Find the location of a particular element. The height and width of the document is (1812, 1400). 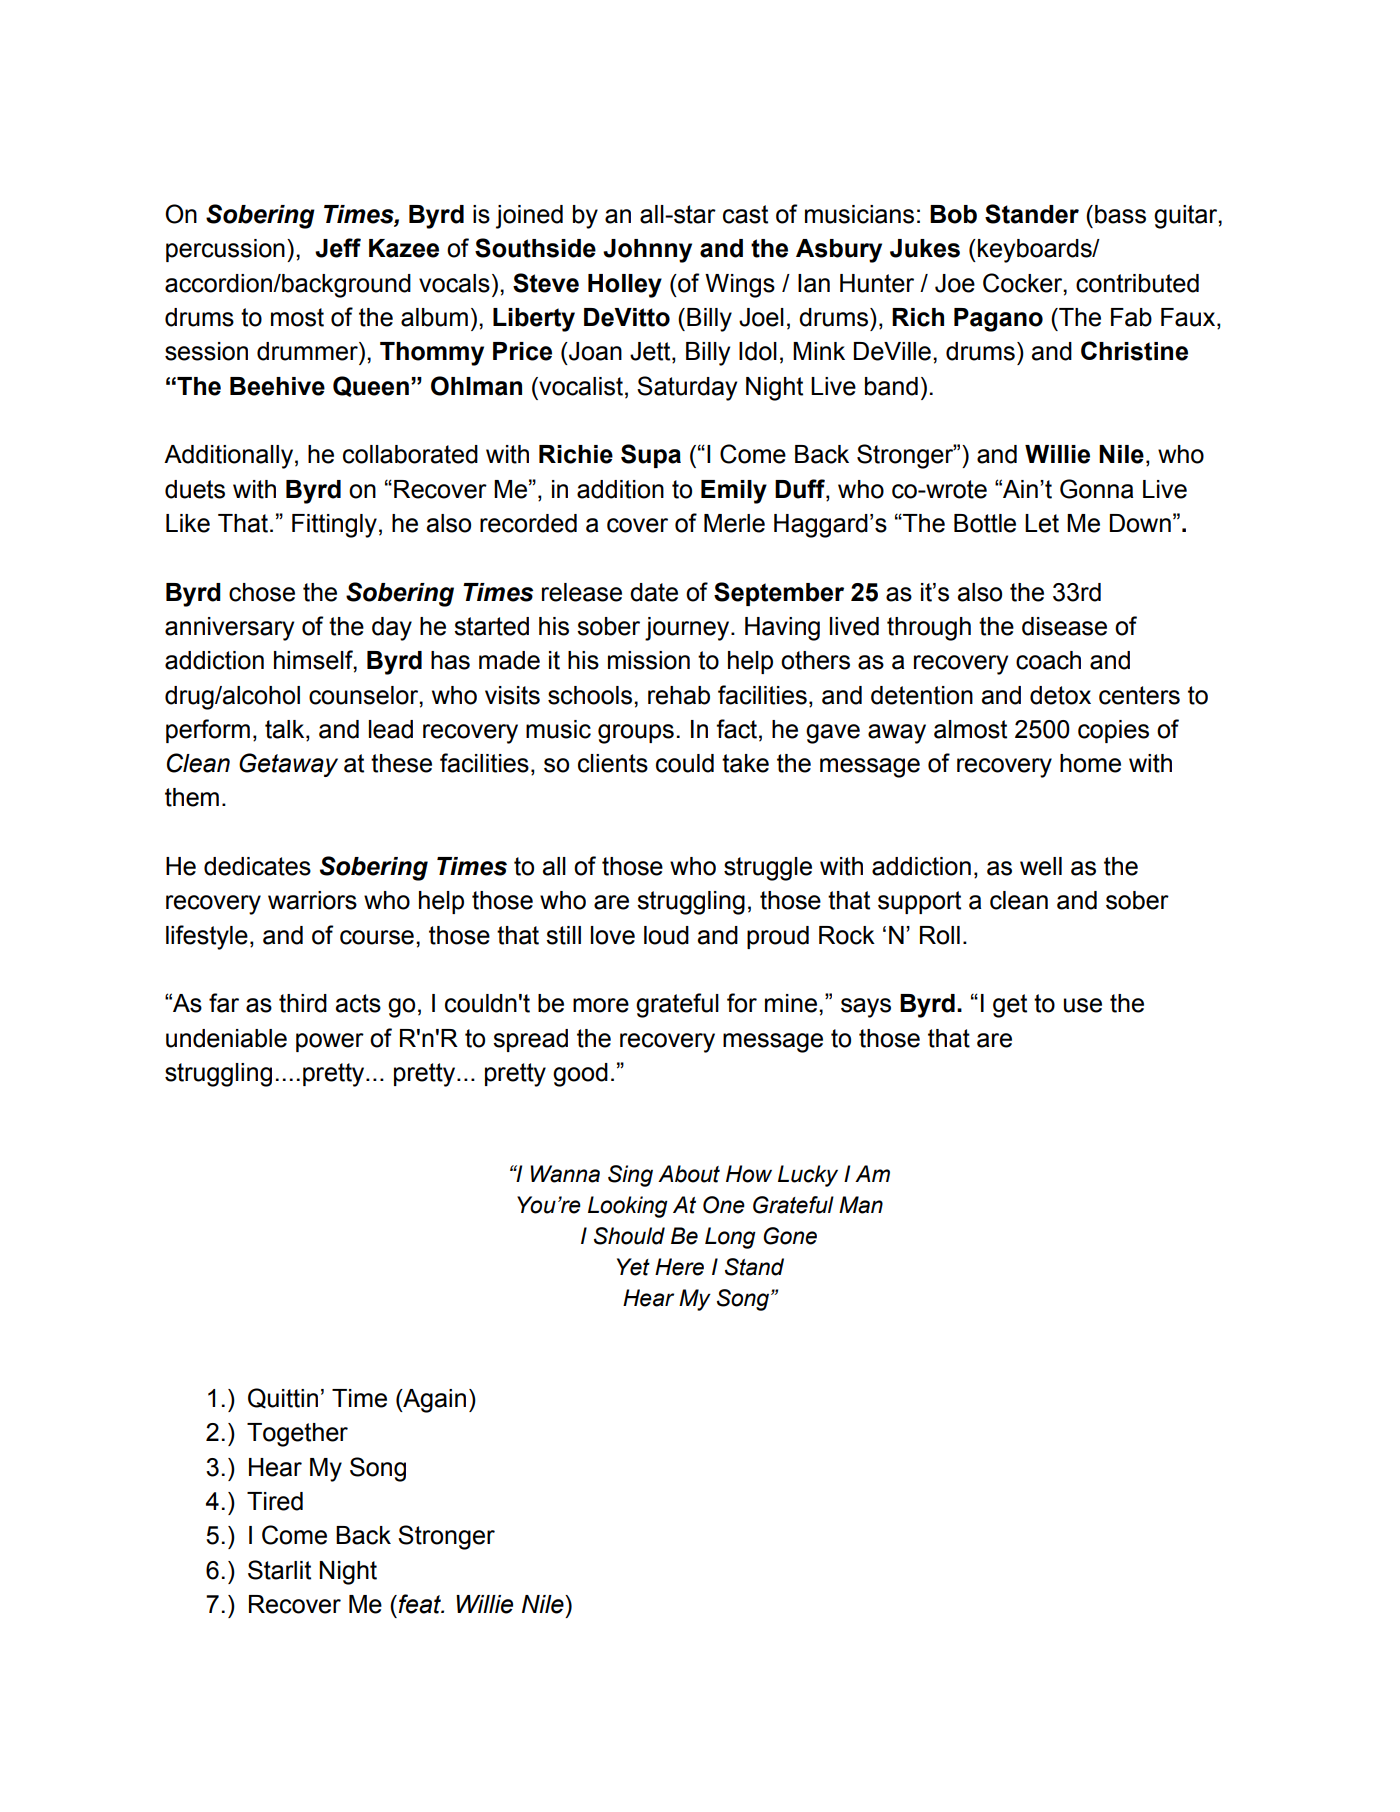

Lucky is located at coordinates (808, 1176).
